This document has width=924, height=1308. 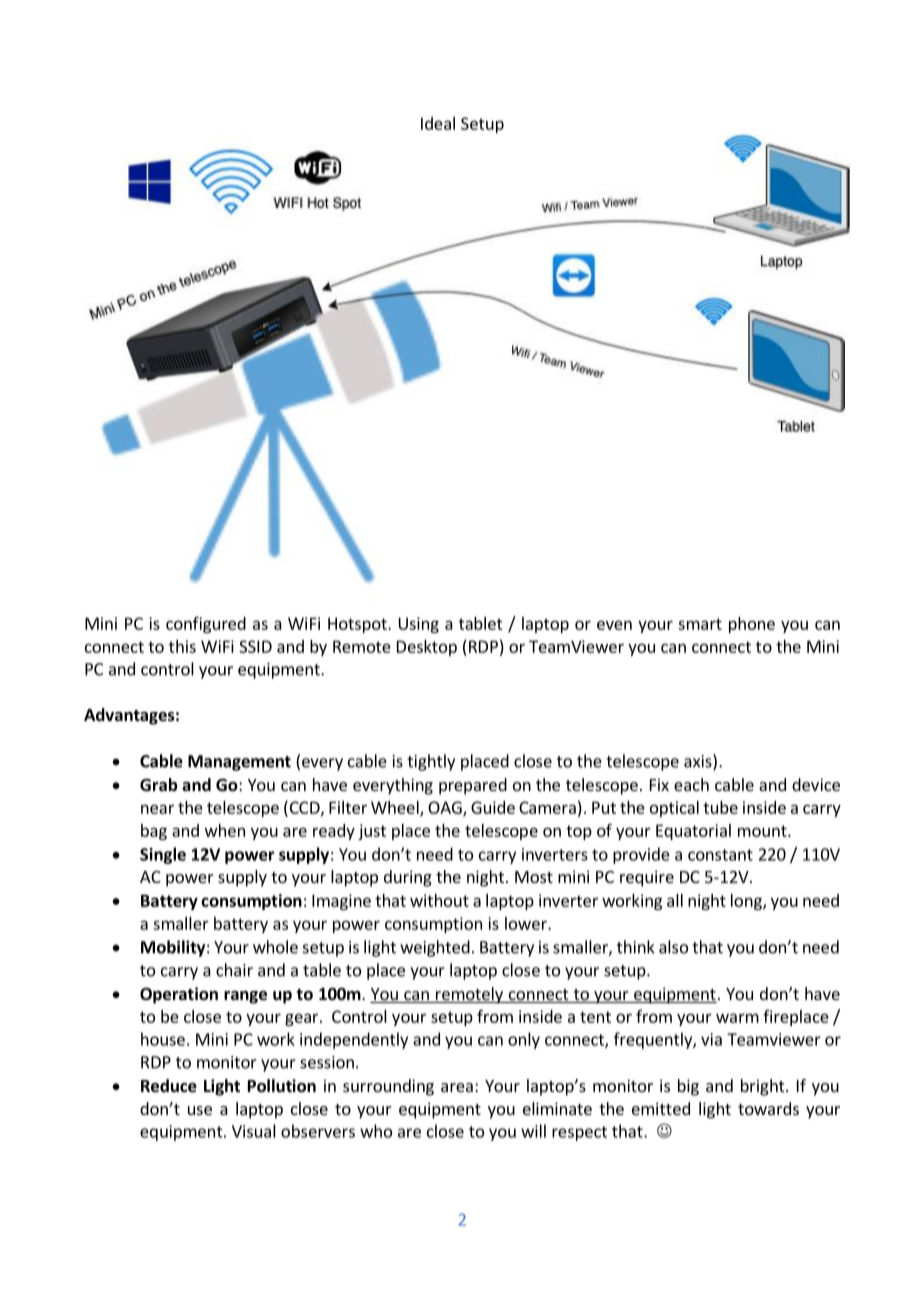 What do you see at coordinates (206, 625) in the document?
I see `configured` at bounding box center [206, 625].
